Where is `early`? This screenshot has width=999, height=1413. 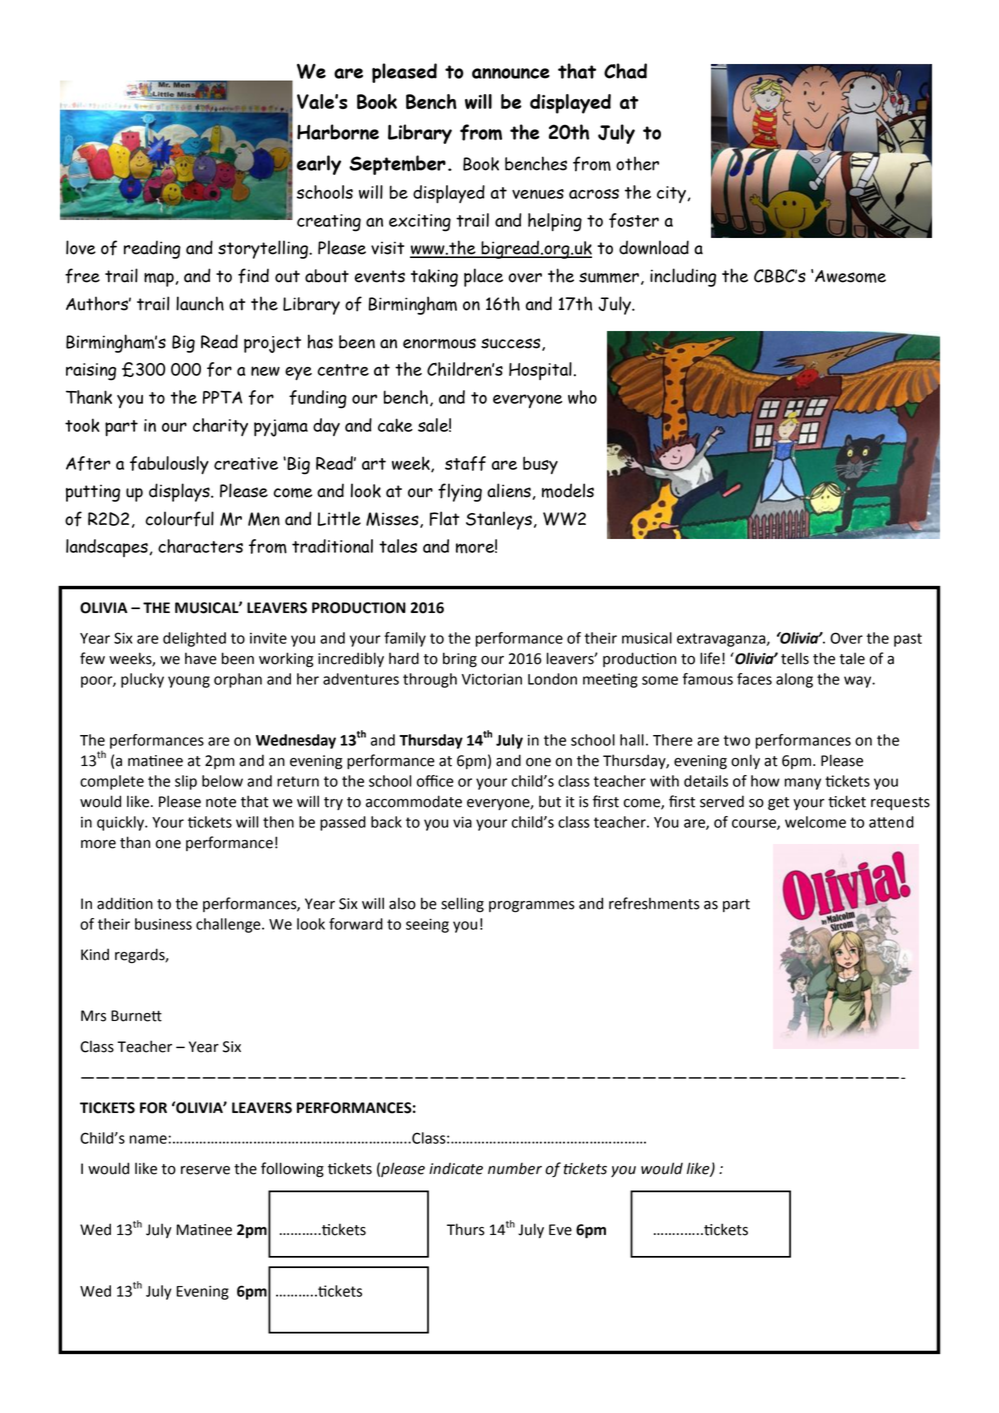 early is located at coordinates (319, 165).
